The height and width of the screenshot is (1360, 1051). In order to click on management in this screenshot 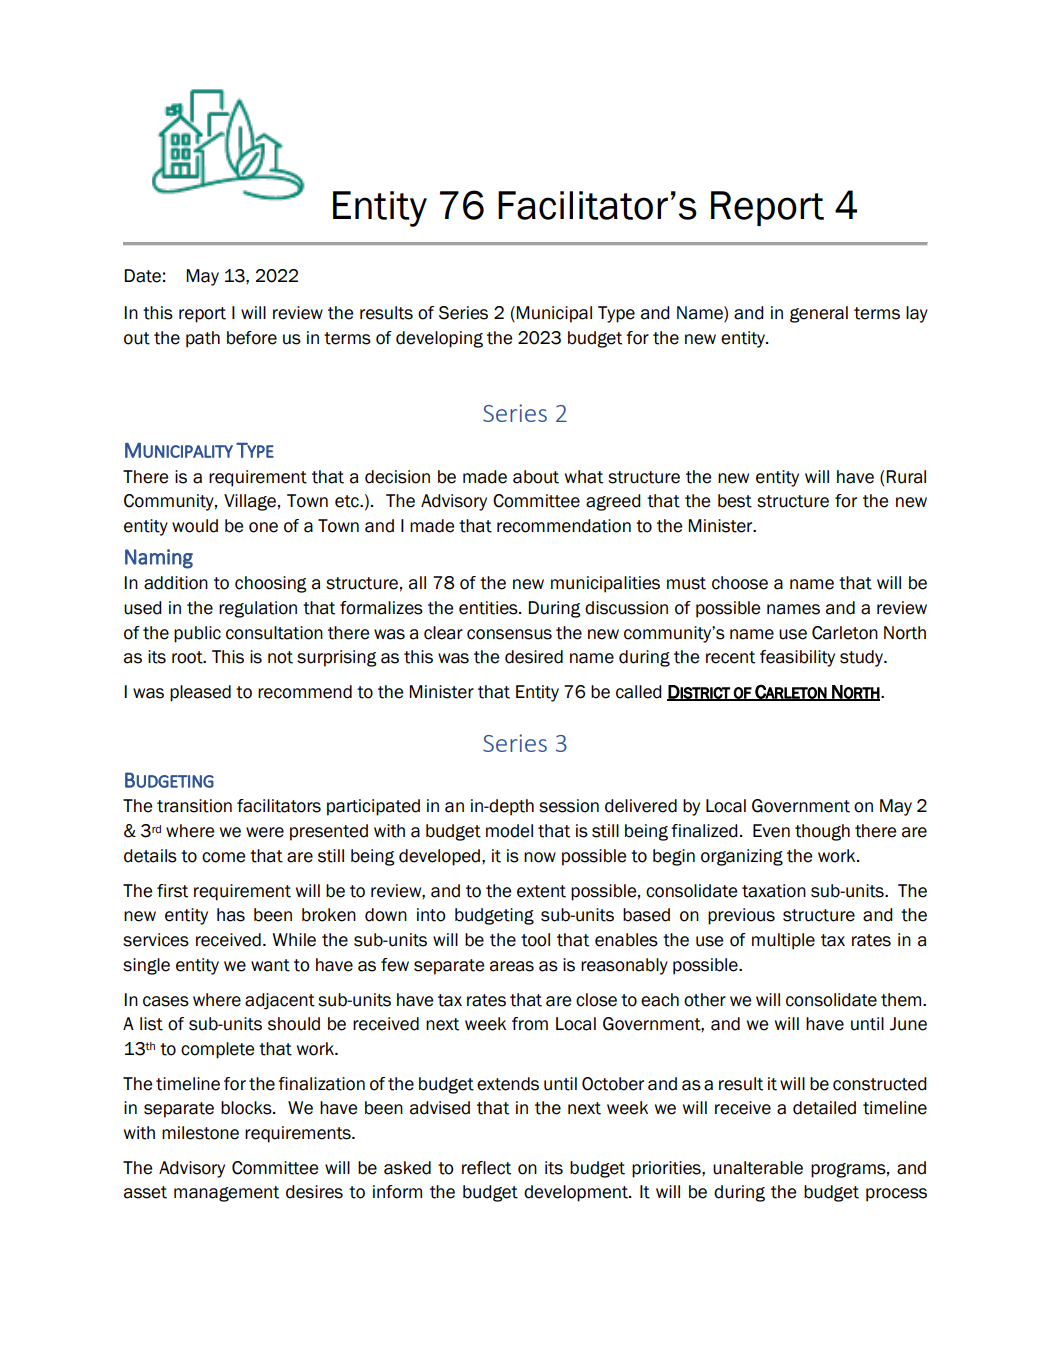, I will do `click(226, 1194)`.
